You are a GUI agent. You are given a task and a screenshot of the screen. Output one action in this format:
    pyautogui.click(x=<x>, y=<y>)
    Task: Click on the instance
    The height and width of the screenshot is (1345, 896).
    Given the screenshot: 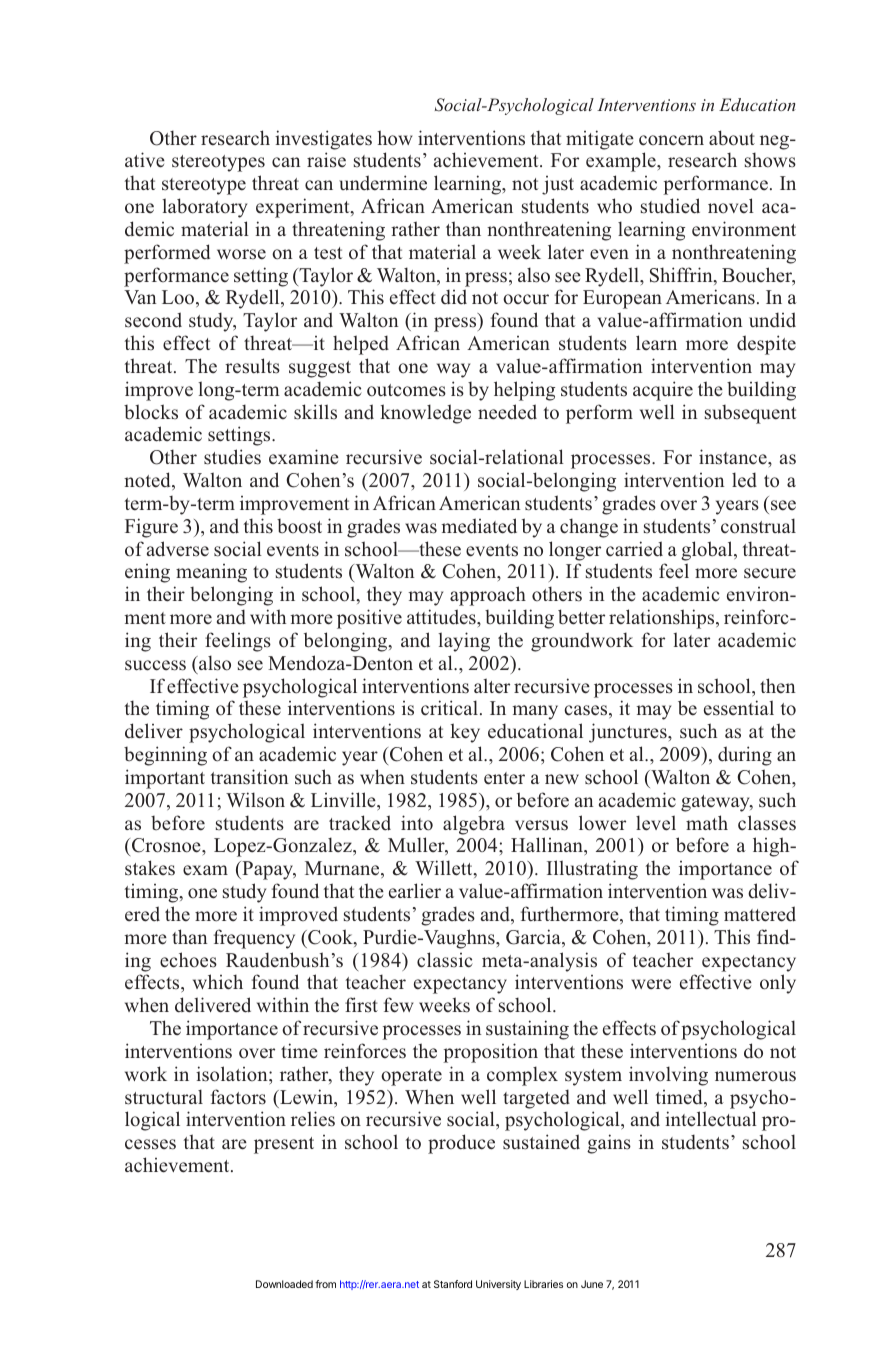 What is the action you would take?
    pyautogui.click(x=734, y=457)
